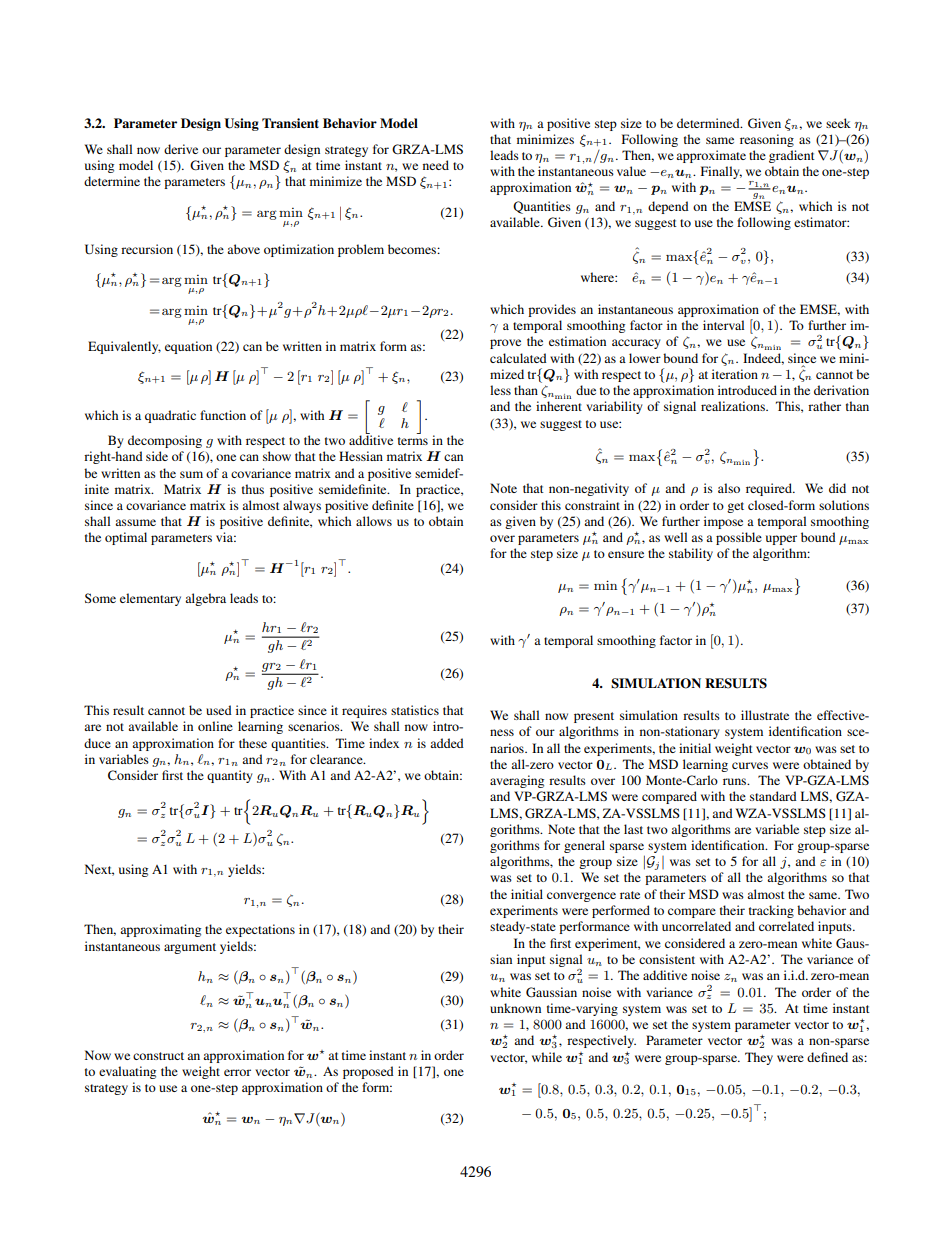 The image size is (952, 1233). I want to click on They, so click(759, 1058).
